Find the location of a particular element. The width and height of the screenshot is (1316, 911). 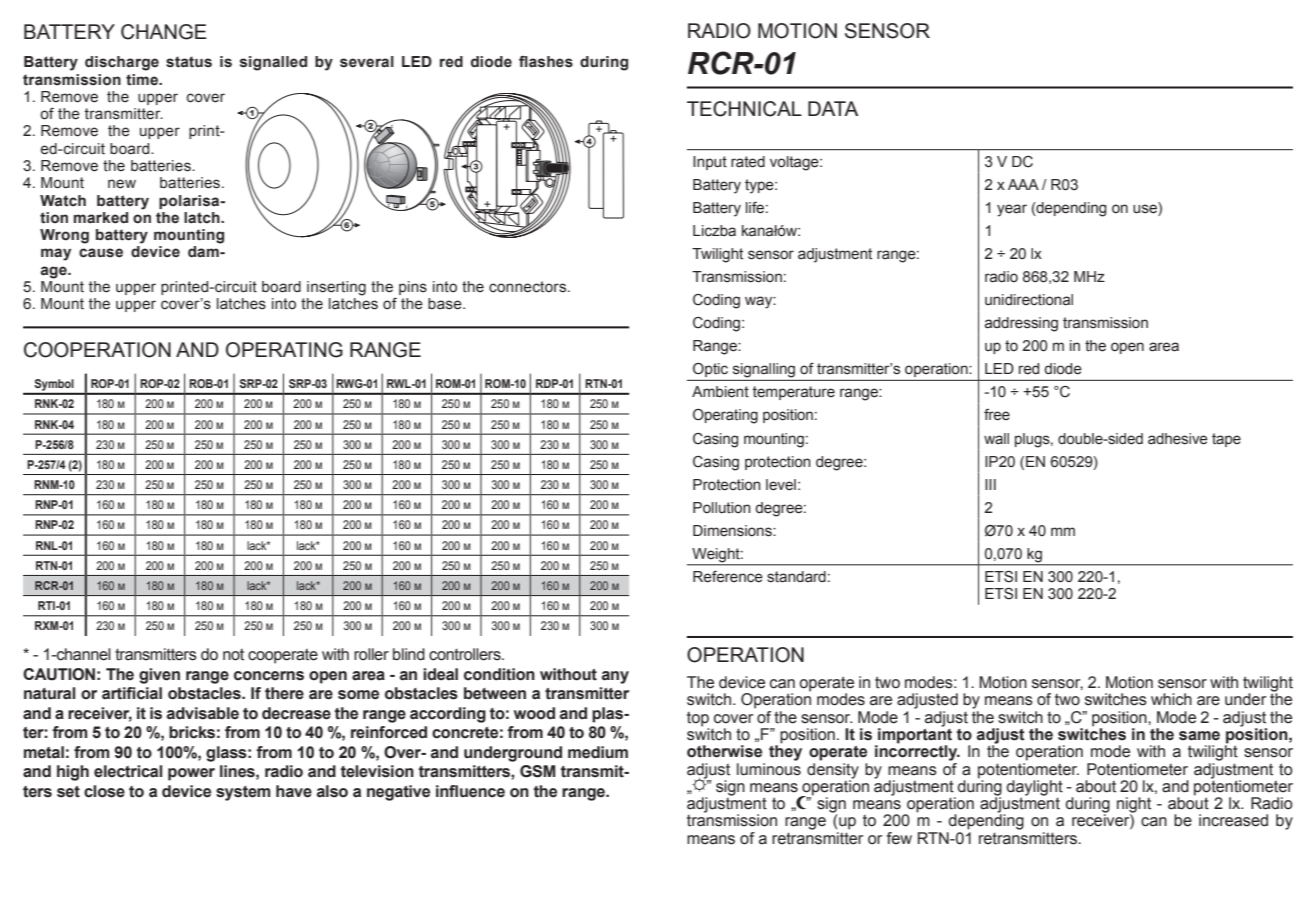

inserting is located at coordinates (336, 288).
